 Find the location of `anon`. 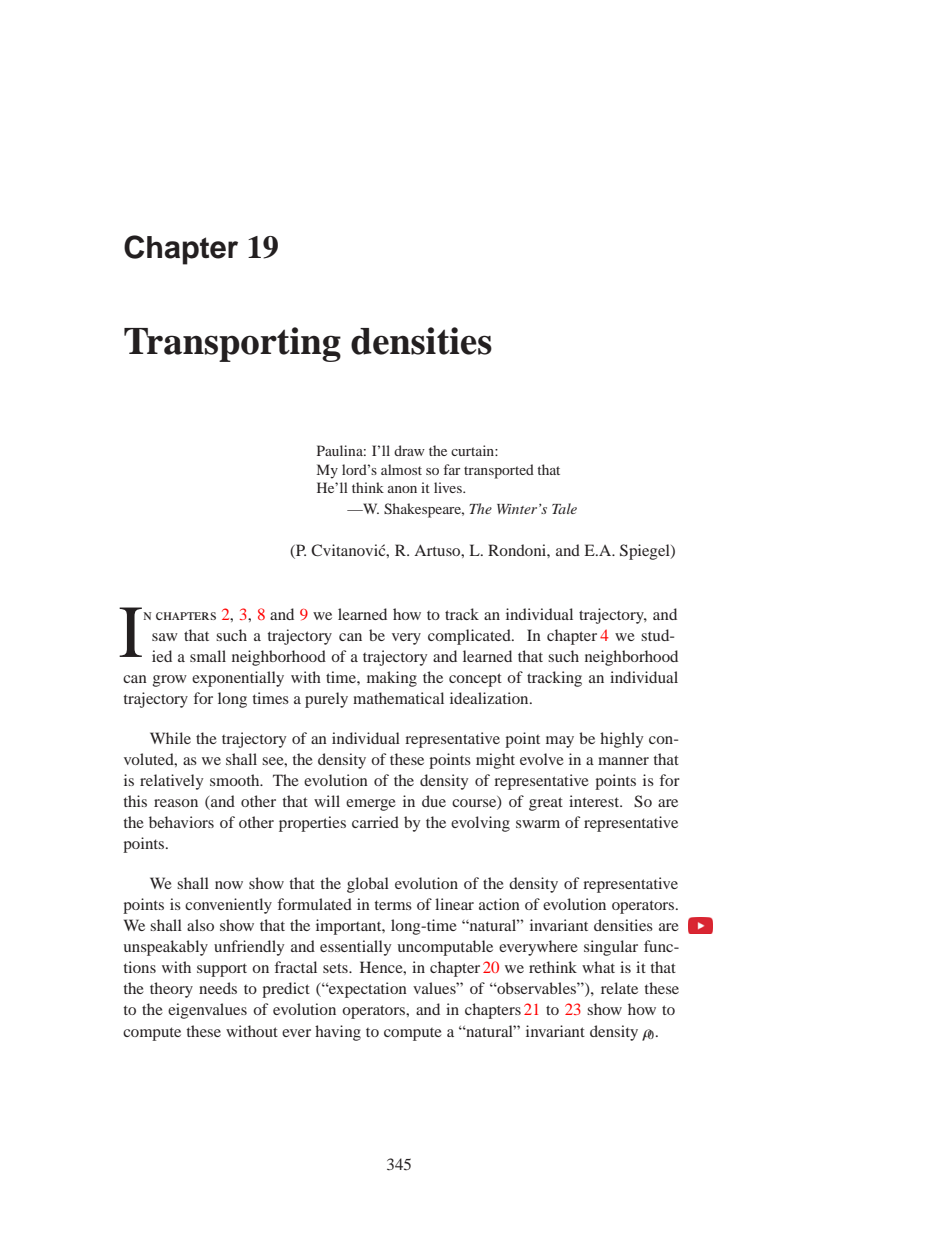

anon is located at coordinates (402, 489).
